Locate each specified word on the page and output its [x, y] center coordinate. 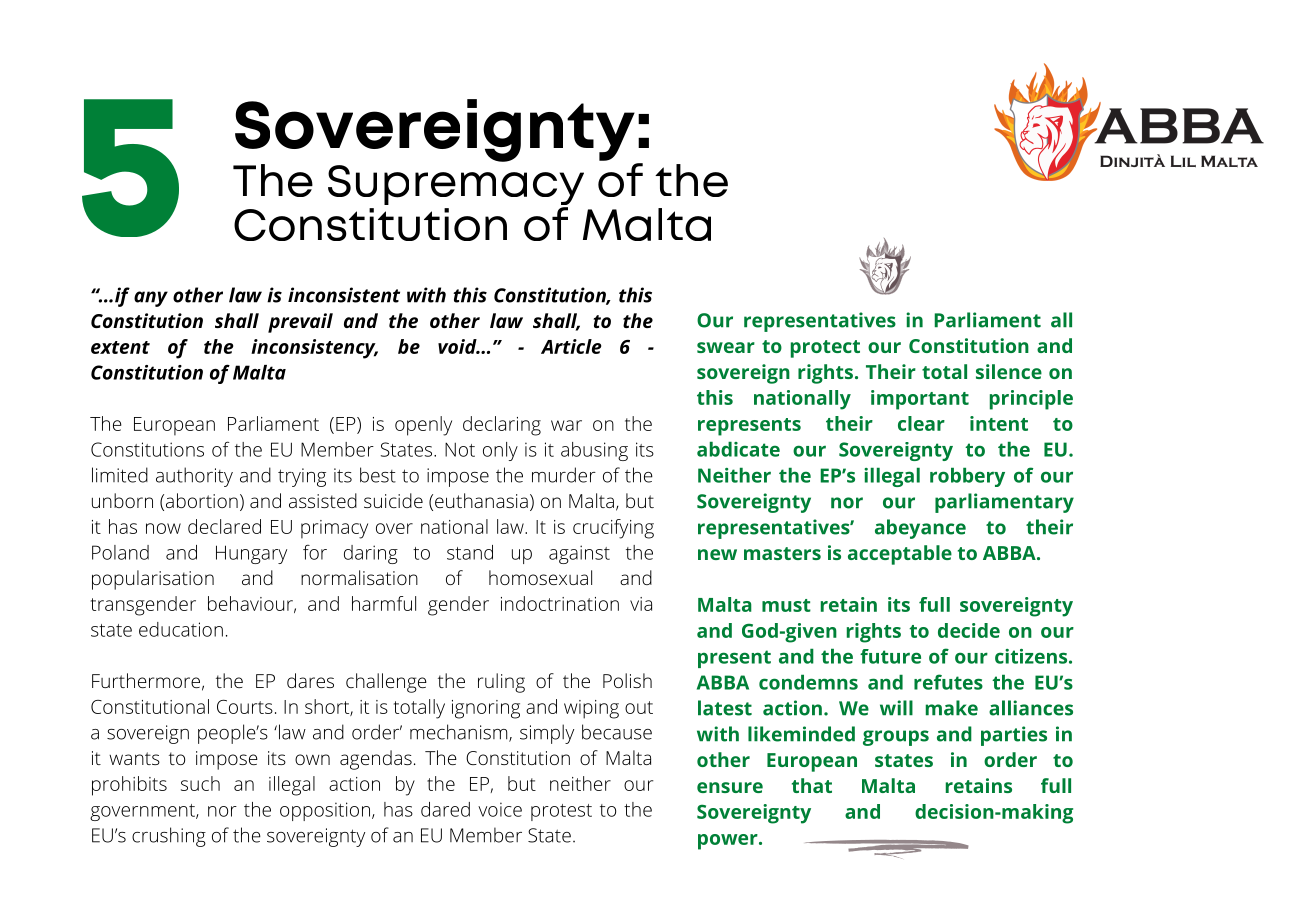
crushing [169, 837]
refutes [948, 682]
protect [825, 349]
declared [224, 526]
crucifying [613, 529]
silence [1009, 371]
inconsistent [344, 295]
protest [561, 812]
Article [571, 346]
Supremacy [456, 186]
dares [310, 680]
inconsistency [314, 349]
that [812, 785]
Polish [627, 680]
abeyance [920, 529]
